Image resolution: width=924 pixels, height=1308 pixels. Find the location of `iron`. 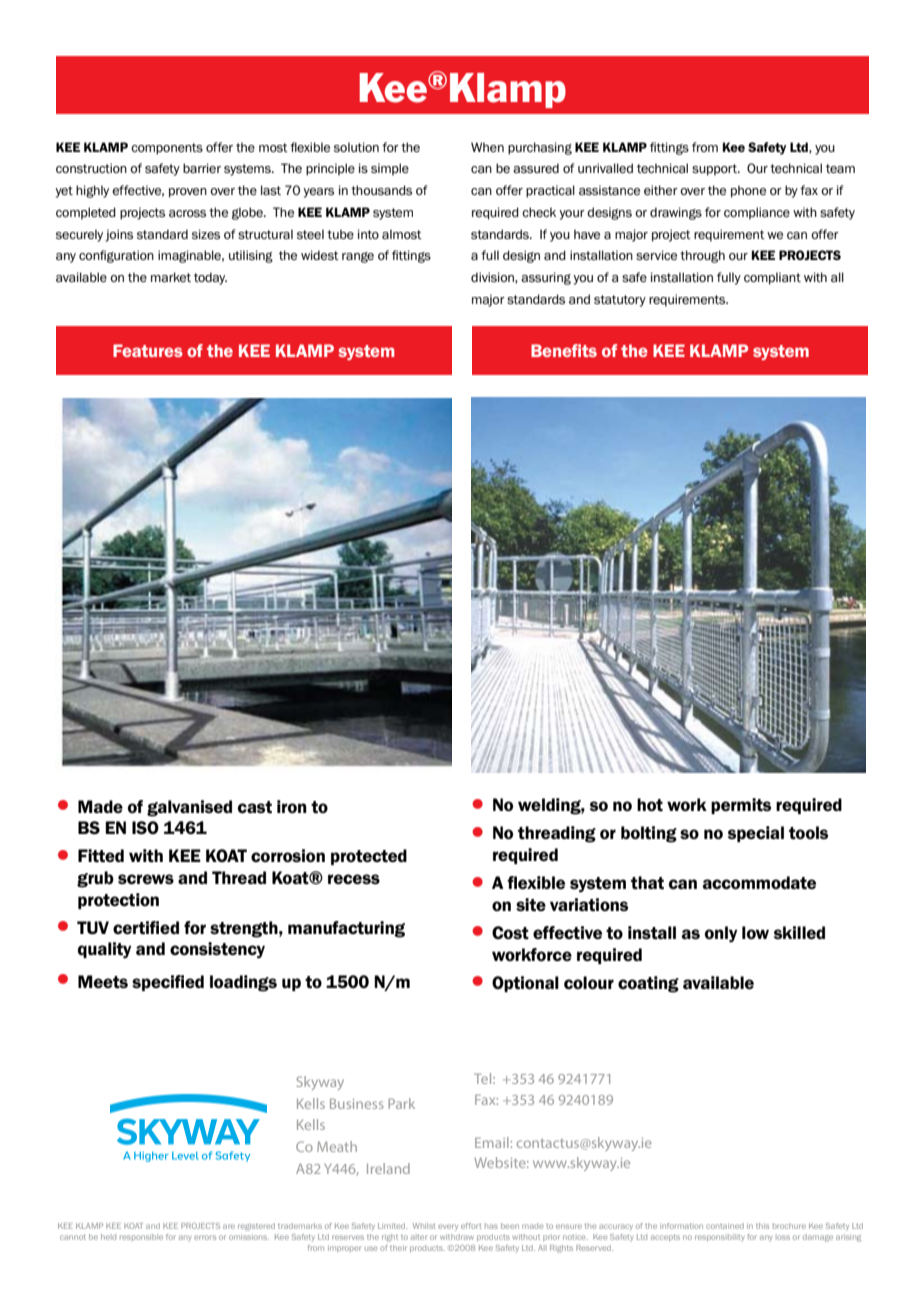

iron is located at coordinates (292, 806).
